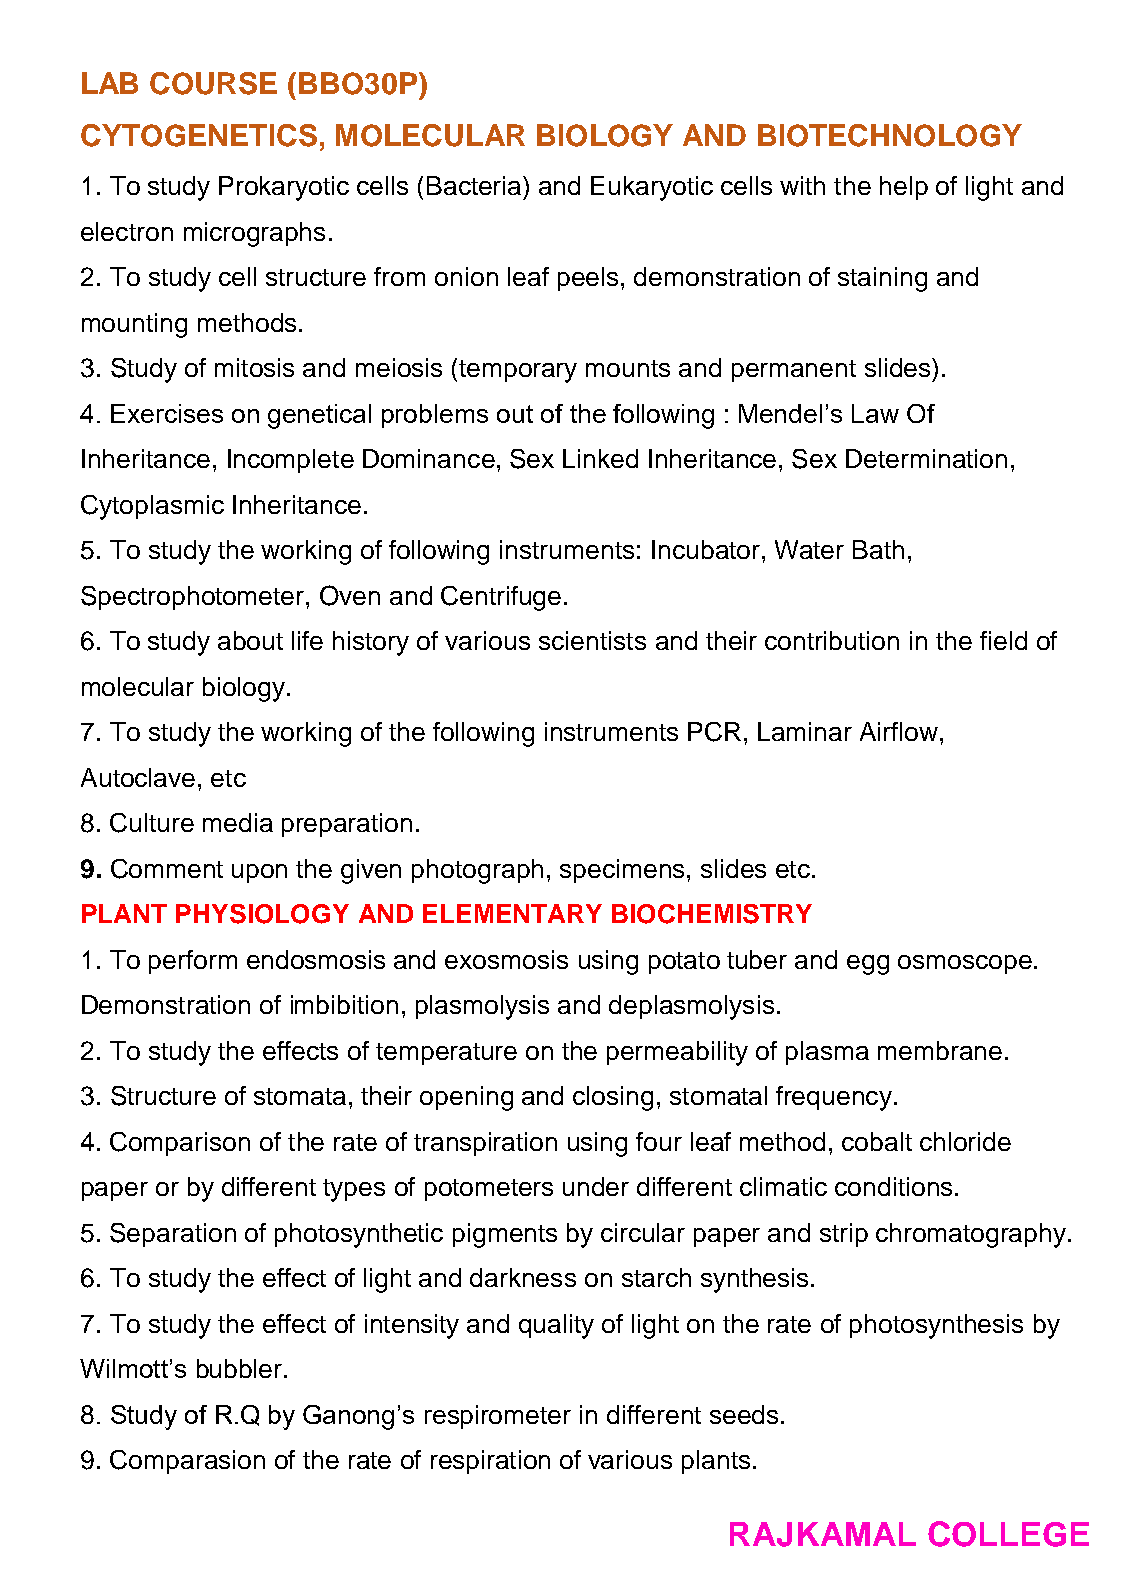 This screenshot has width=1121, height=1586. Describe the element at coordinates (199, 135) in the screenshot. I see `CYTOGENETICS` at that location.
